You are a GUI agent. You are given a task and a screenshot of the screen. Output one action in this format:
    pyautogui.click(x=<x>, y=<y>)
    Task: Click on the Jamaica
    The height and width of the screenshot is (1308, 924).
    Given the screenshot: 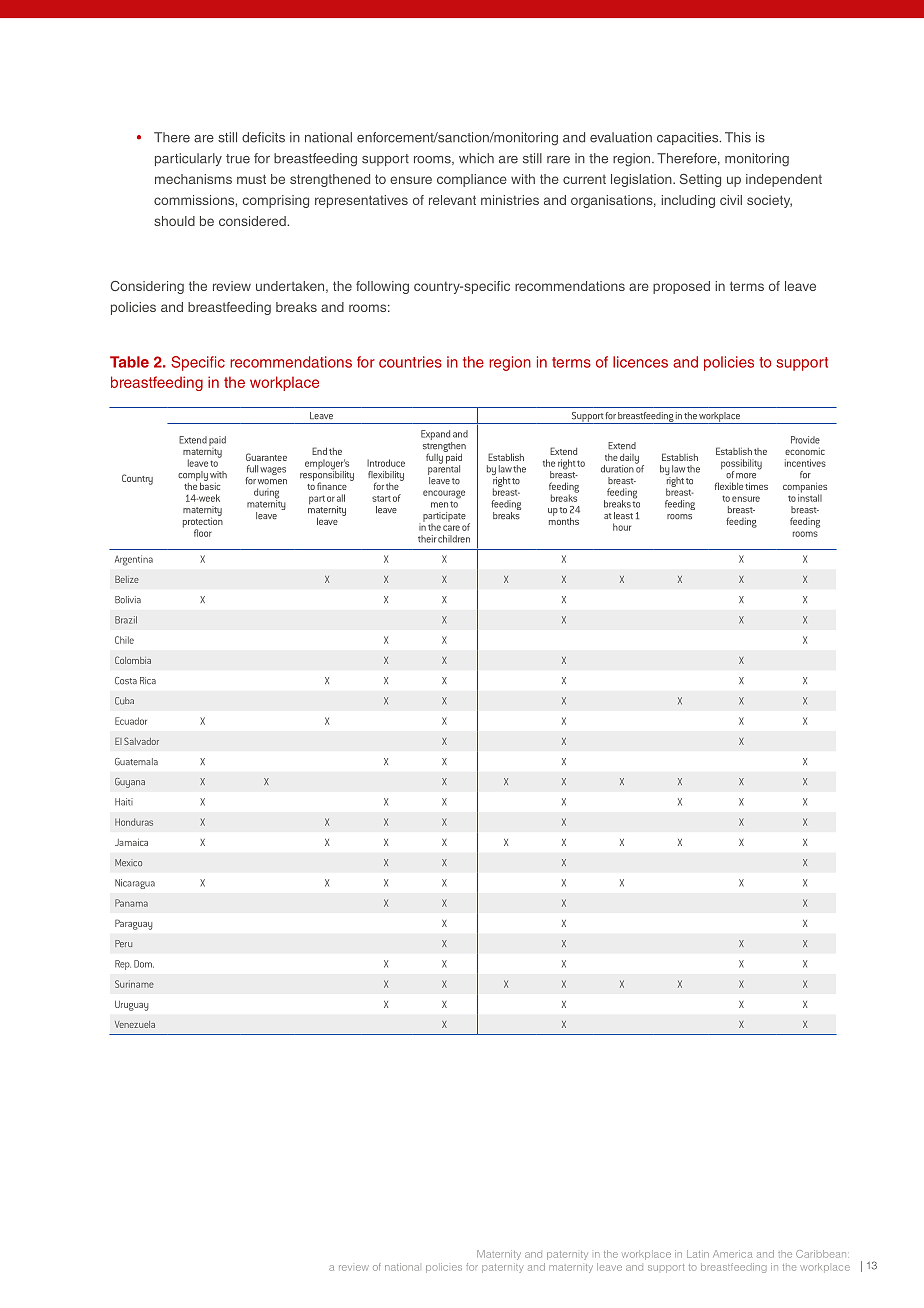 What is the action you would take?
    pyautogui.click(x=131, y=842)
